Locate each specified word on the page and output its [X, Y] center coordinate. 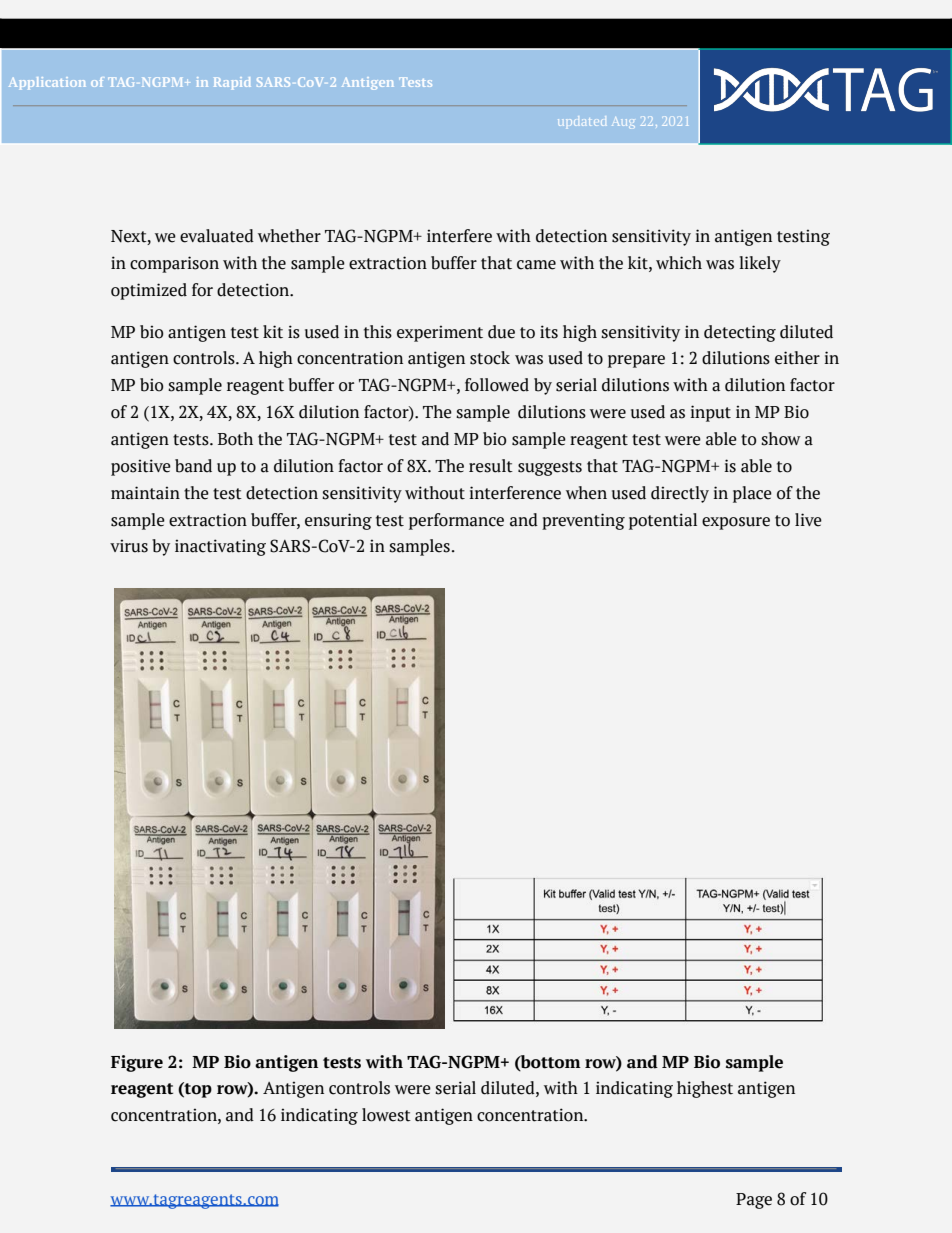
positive [141, 467]
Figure [137, 1063]
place [752, 494]
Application [47, 83]
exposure [736, 523]
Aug [623, 122]
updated [582, 121]
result [491, 466]
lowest [386, 1115]
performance [456, 521]
